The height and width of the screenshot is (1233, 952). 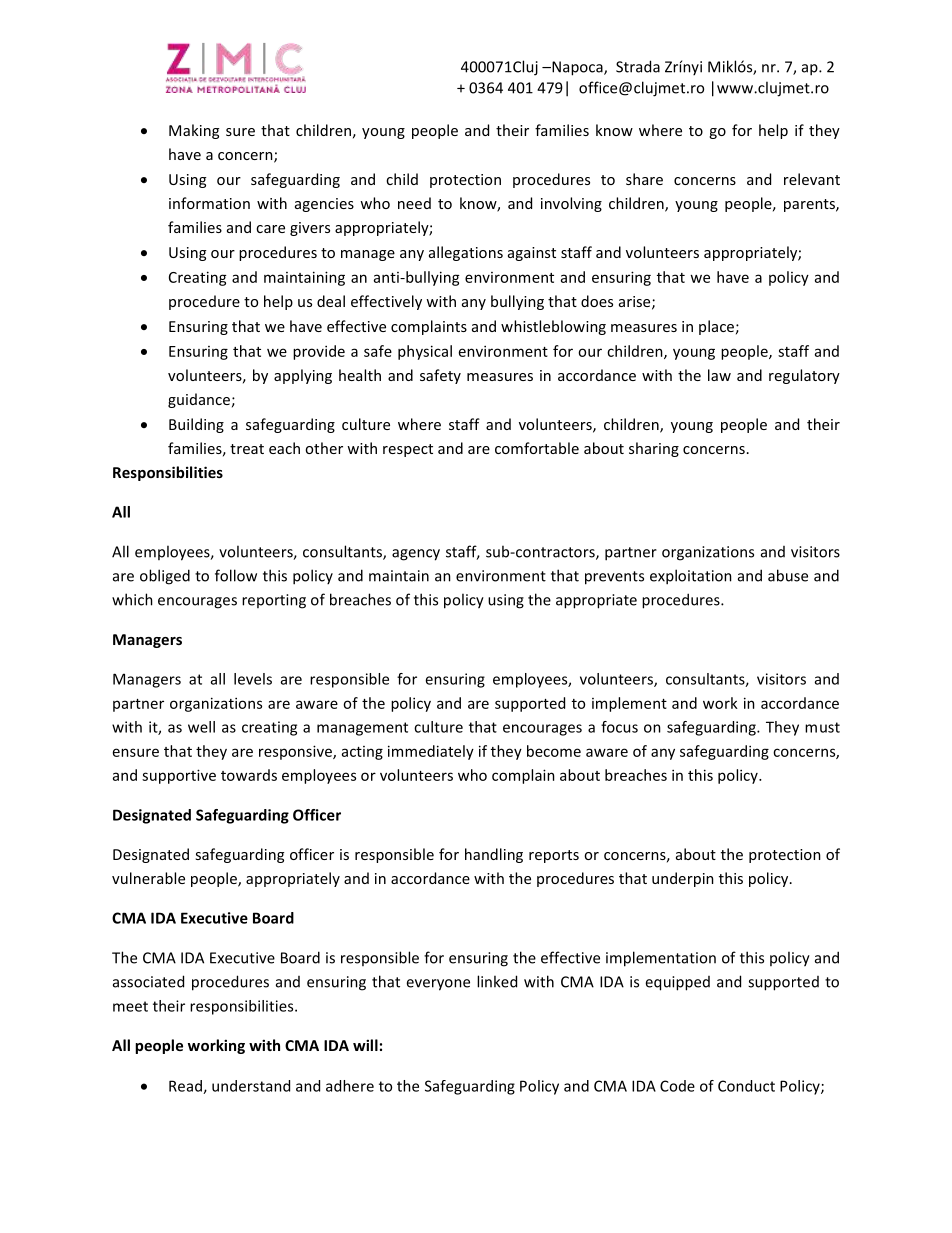 What do you see at coordinates (497, 981) in the screenshot?
I see `linked` at bounding box center [497, 981].
